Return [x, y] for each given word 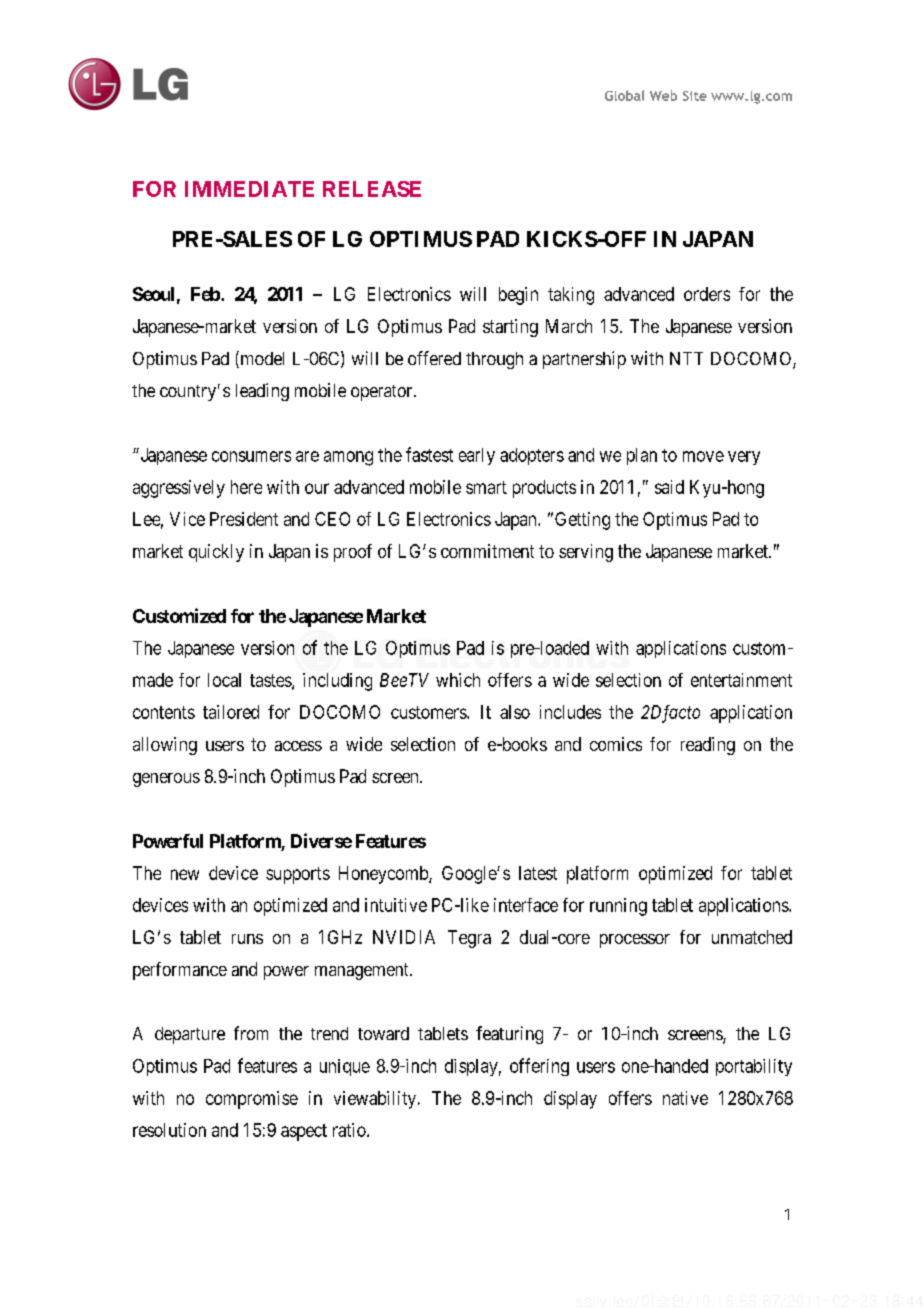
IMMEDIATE [249, 189]
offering [539, 1067]
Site [695, 96]
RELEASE [372, 189]
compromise [252, 1100]
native [685, 1098]
